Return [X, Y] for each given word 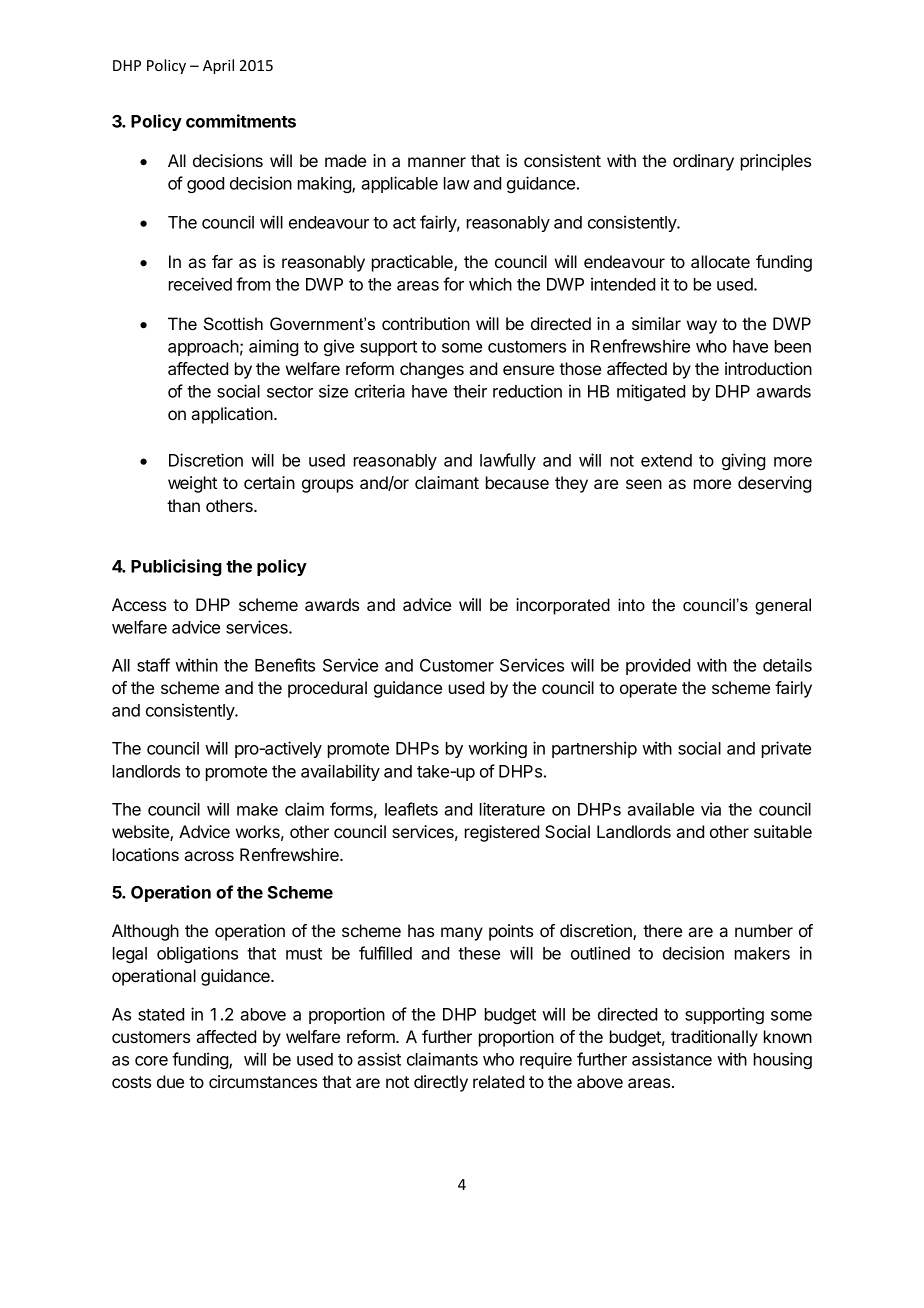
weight [192, 484]
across [209, 856]
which [490, 284]
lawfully [508, 461]
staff [153, 665]
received [200, 284]
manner [437, 162]
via [711, 809]
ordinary [703, 162]
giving [743, 461]
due [170, 1081]
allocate [720, 261]
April [218, 66]
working [497, 749]
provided [658, 666]
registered [502, 833]
